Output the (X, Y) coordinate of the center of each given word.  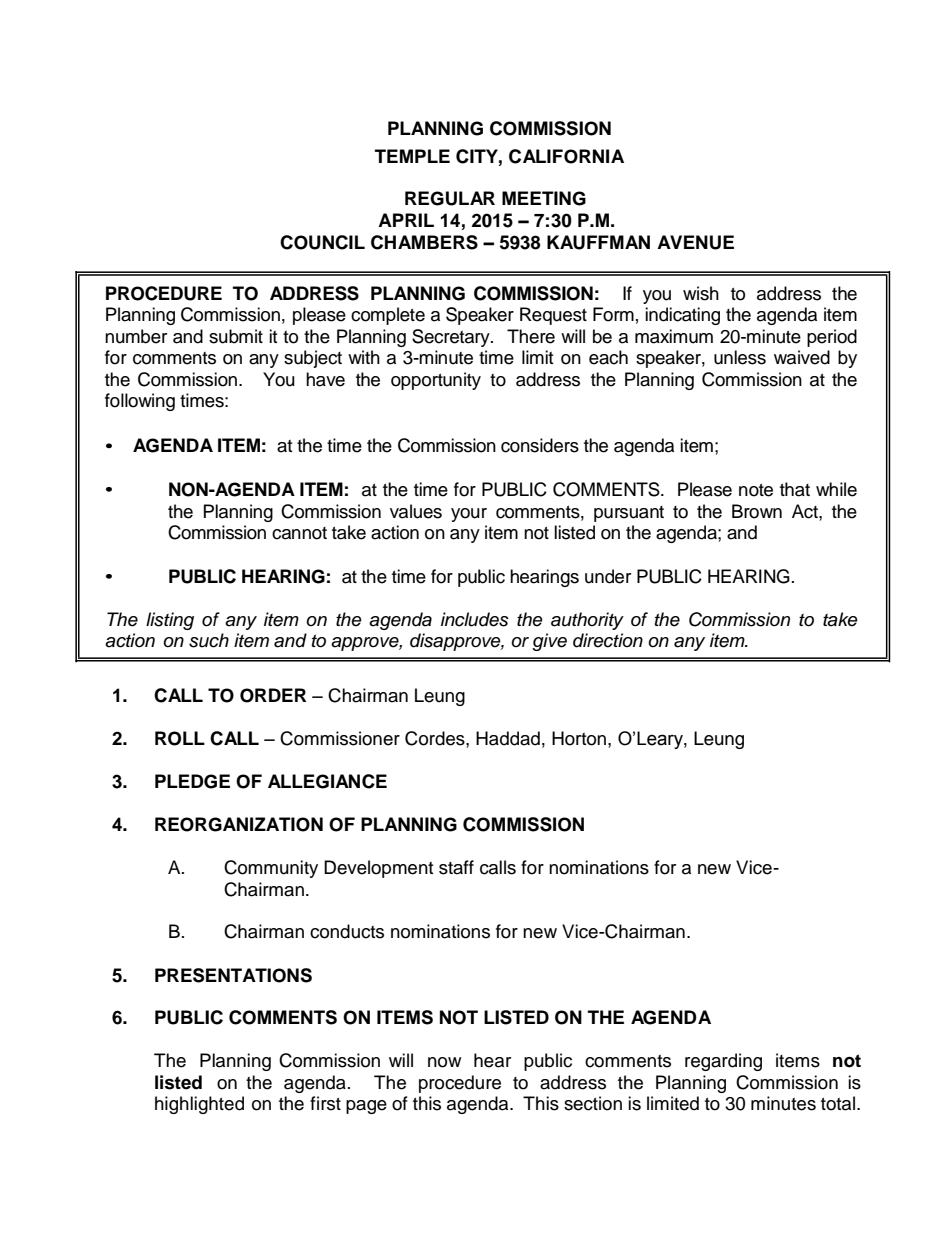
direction (608, 640)
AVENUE (695, 242)
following (140, 402)
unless (740, 357)
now (444, 1062)
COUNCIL (322, 242)
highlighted (199, 1105)
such (209, 640)
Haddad (508, 738)
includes (475, 619)
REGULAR (450, 198)
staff (456, 867)
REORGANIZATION (239, 824)
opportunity (436, 381)
